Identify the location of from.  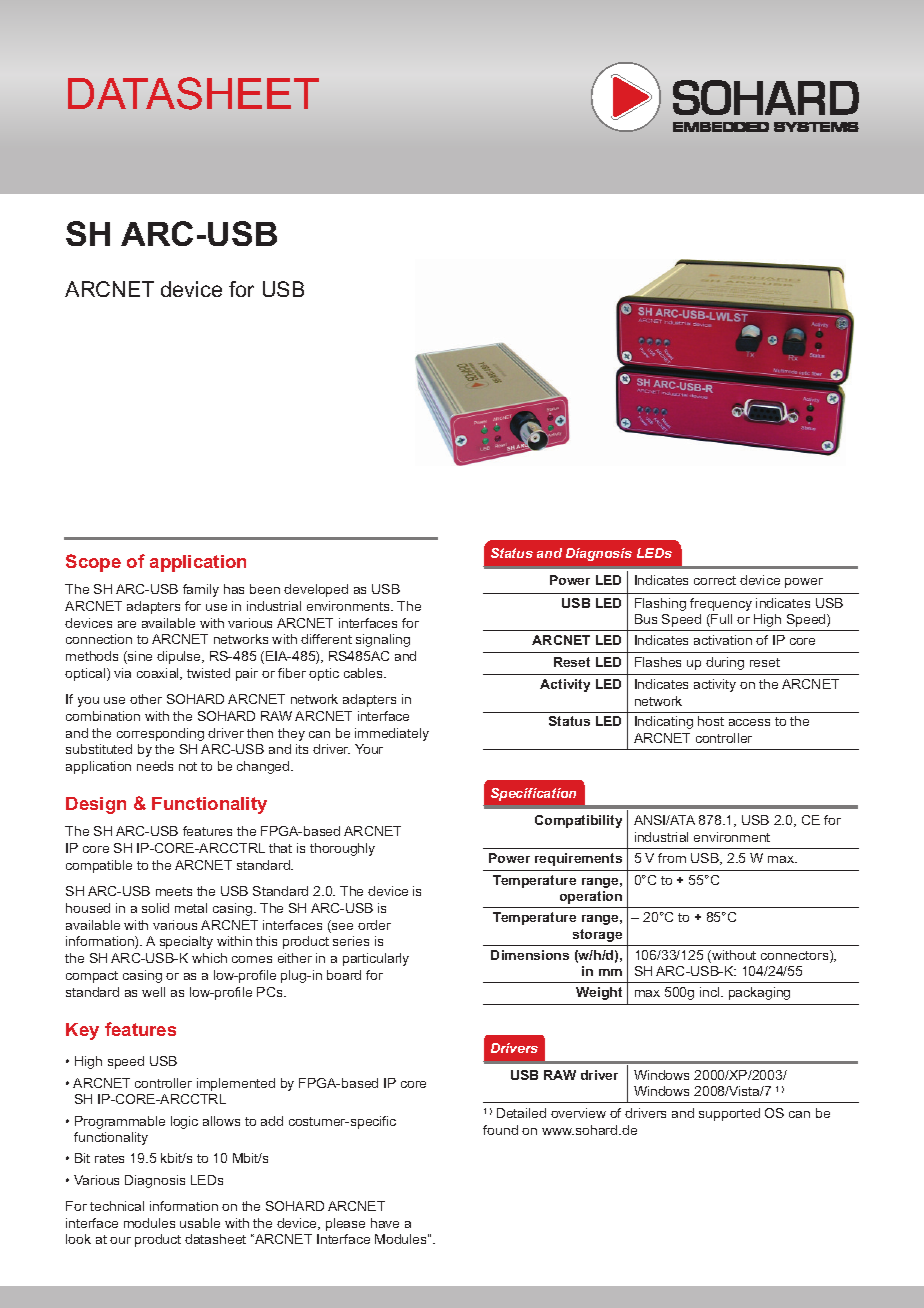
(672, 858).
